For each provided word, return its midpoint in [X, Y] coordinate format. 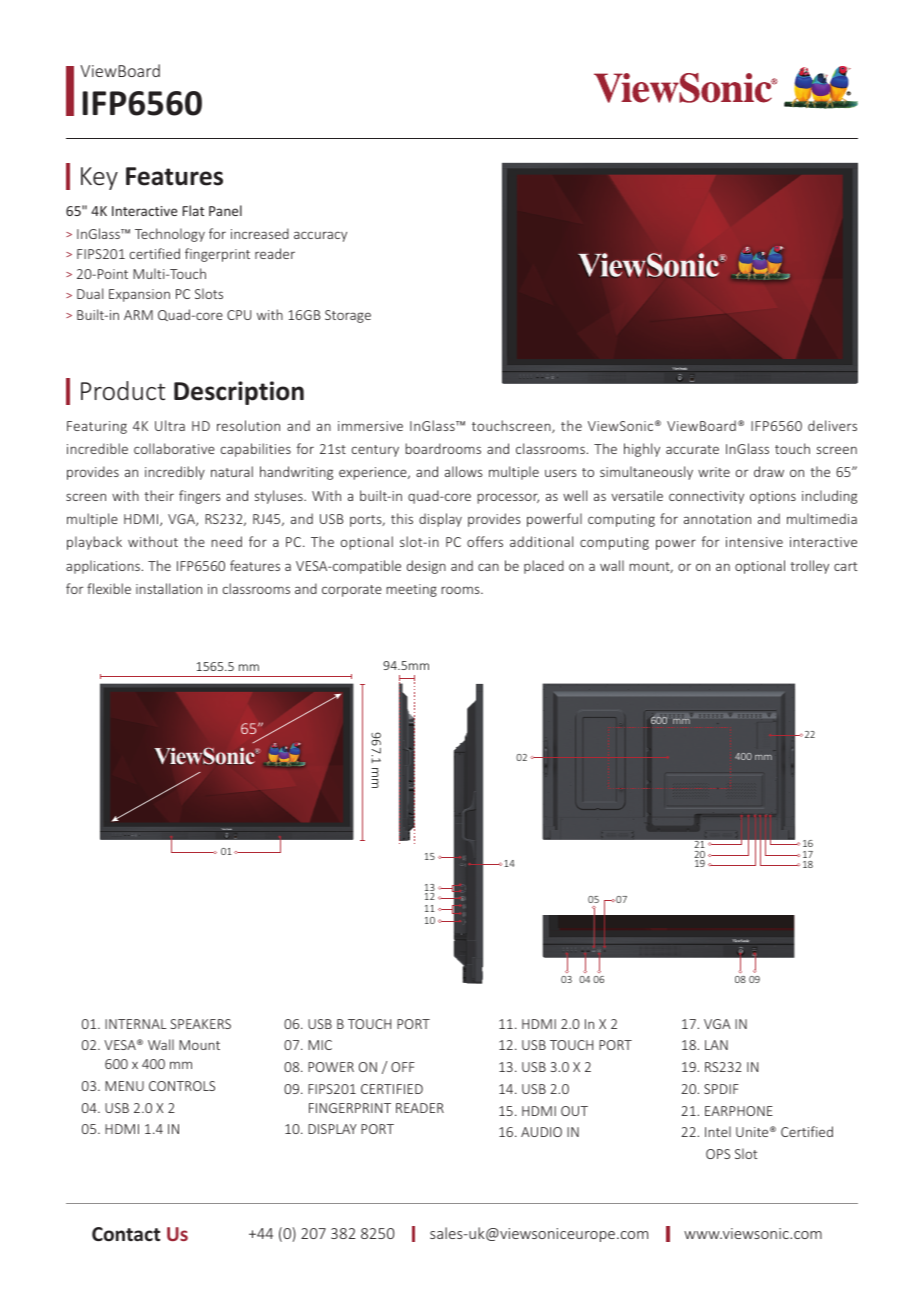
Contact [126, 1234]
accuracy [320, 236]
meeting [411, 590]
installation [169, 588]
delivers [832, 425]
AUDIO [541, 1132]
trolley [809, 567]
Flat [193, 210]
